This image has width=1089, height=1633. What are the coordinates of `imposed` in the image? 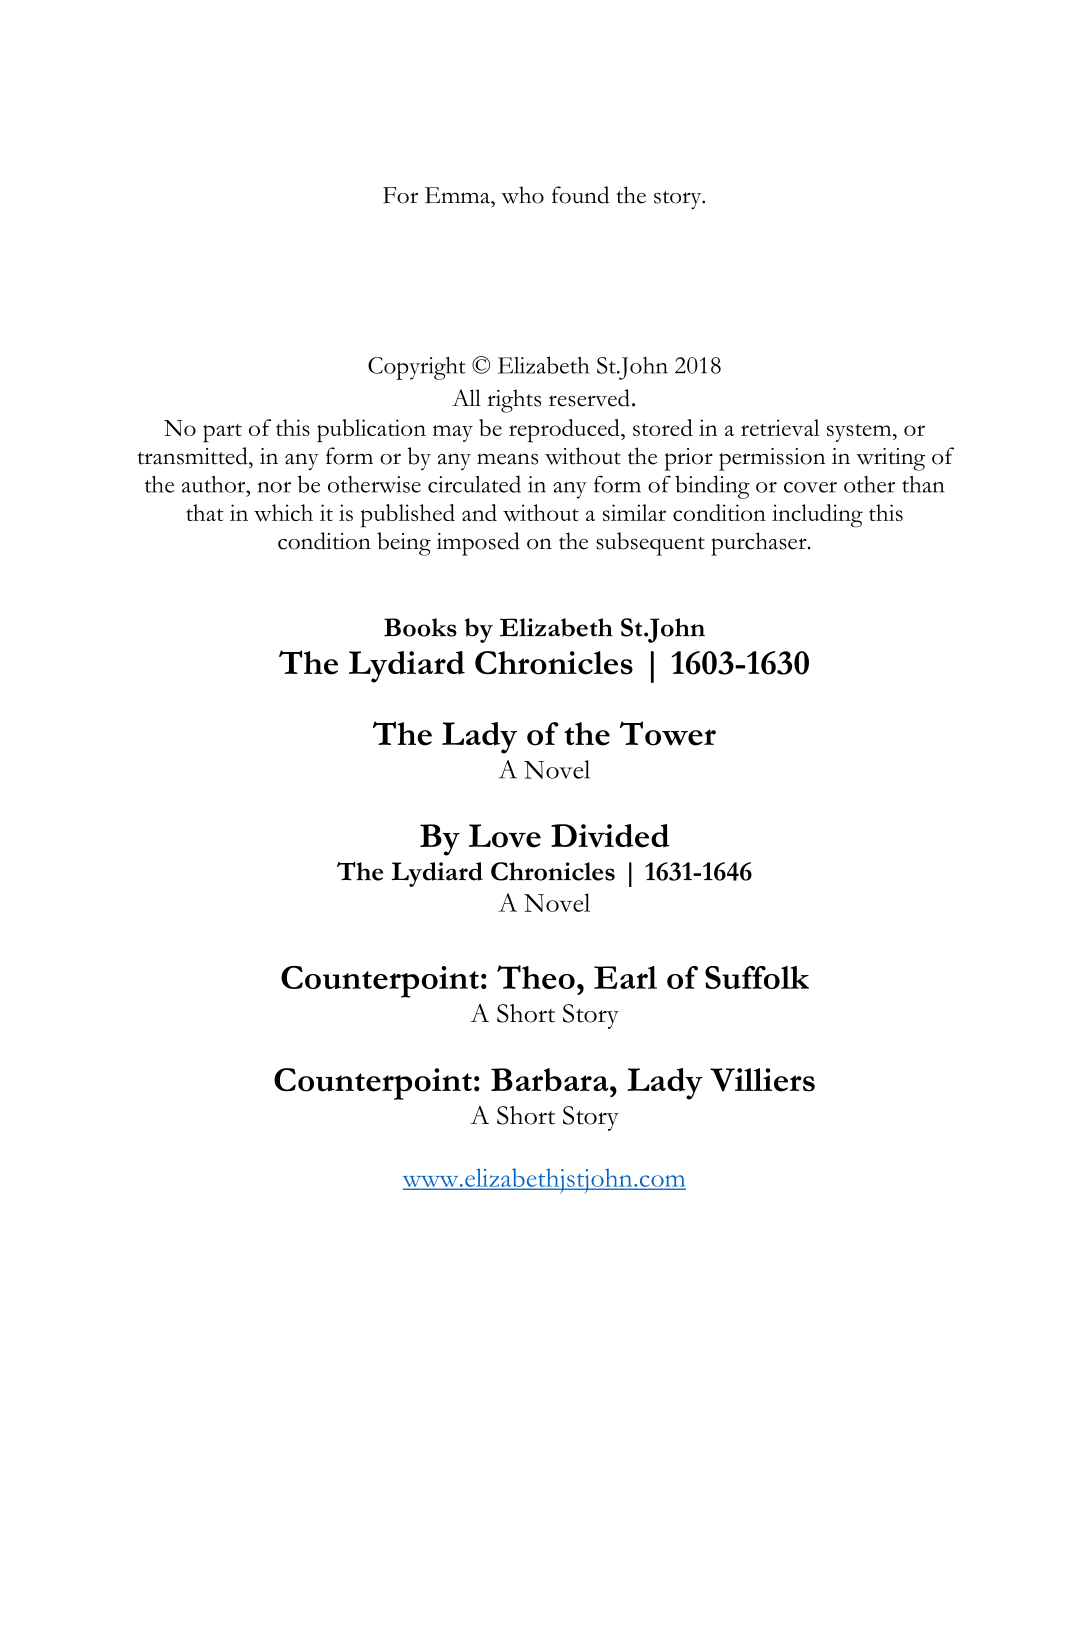 It's located at (478, 544).
